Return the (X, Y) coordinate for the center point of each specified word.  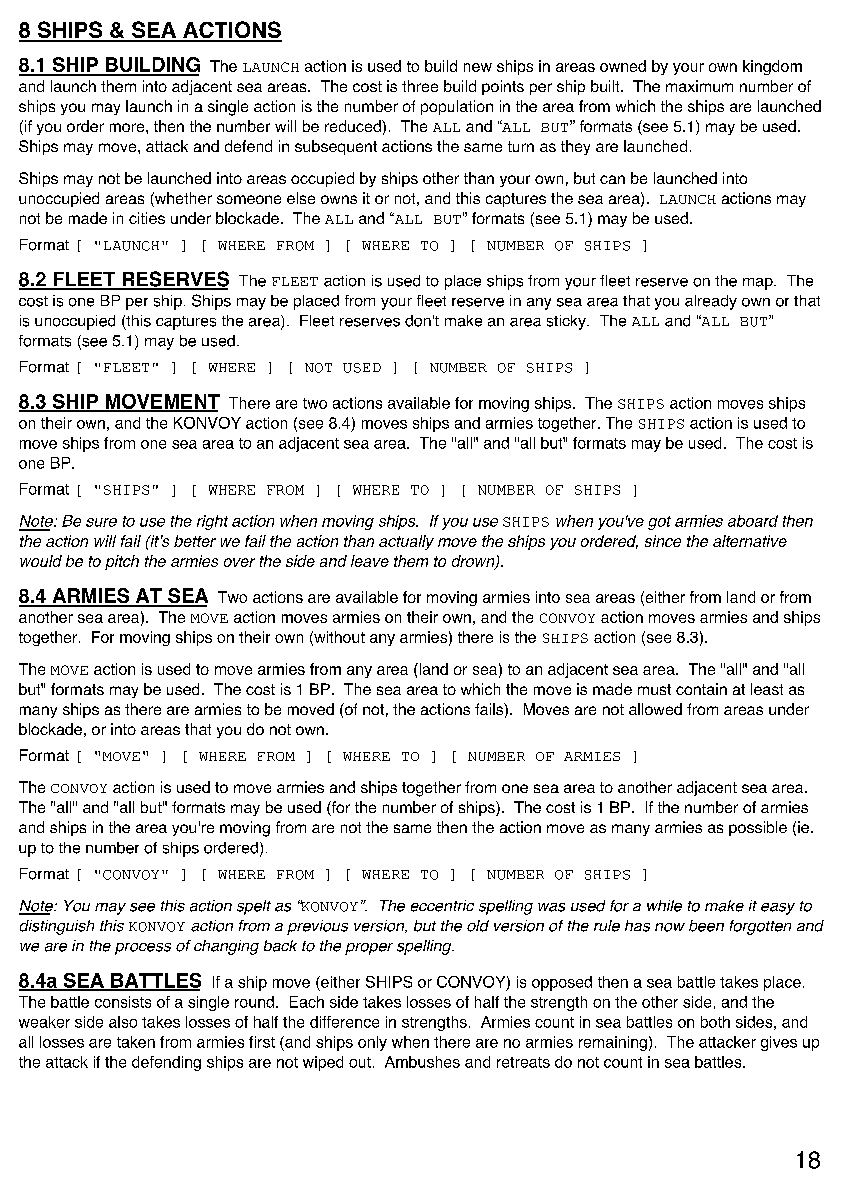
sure (101, 522)
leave (370, 561)
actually (406, 542)
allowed (655, 709)
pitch (122, 562)
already (711, 302)
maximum (699, 86)
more (128, 127)
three (420, 86)
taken (136, 1042)
